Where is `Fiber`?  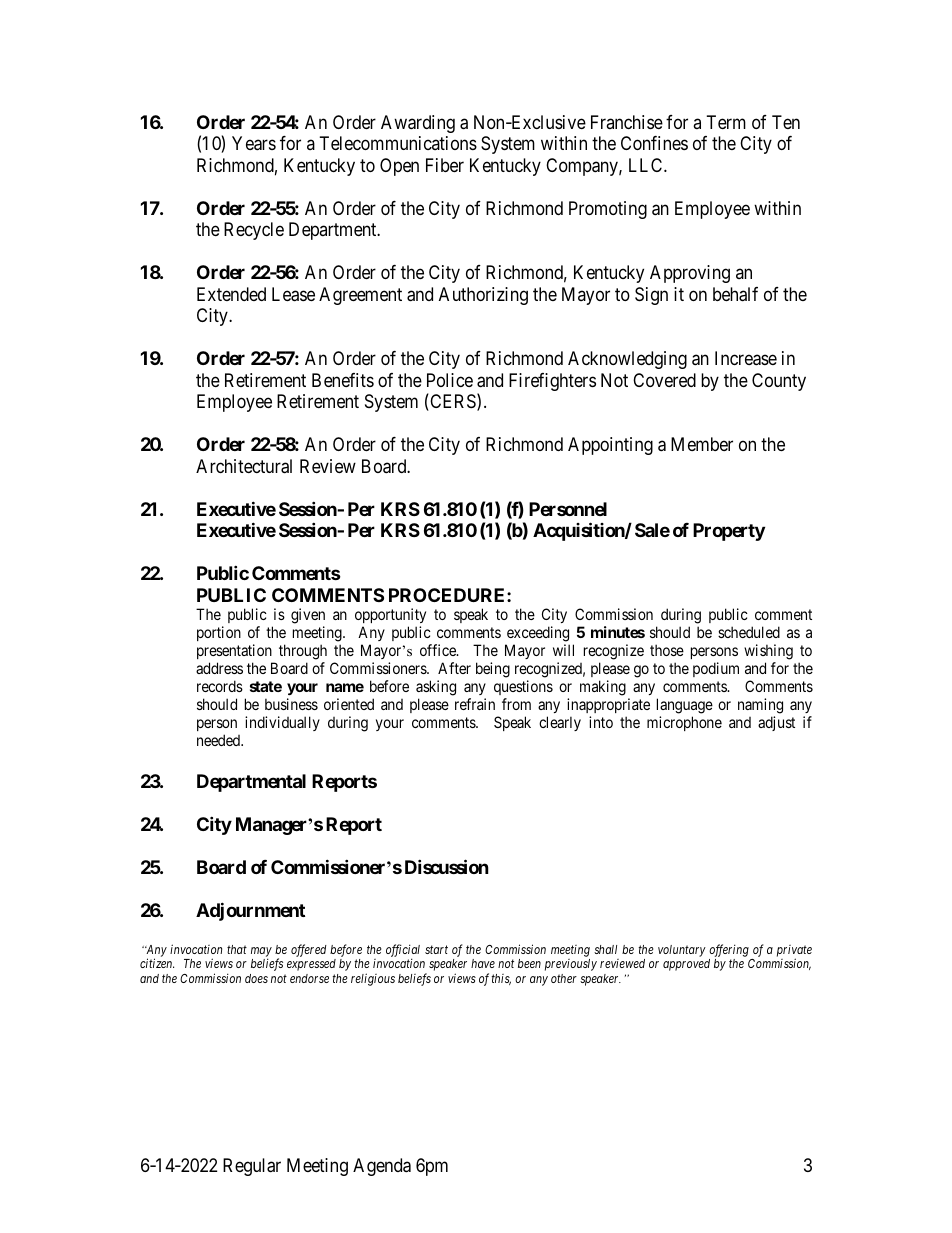 Fiber is located at coordinates (445, 165).
